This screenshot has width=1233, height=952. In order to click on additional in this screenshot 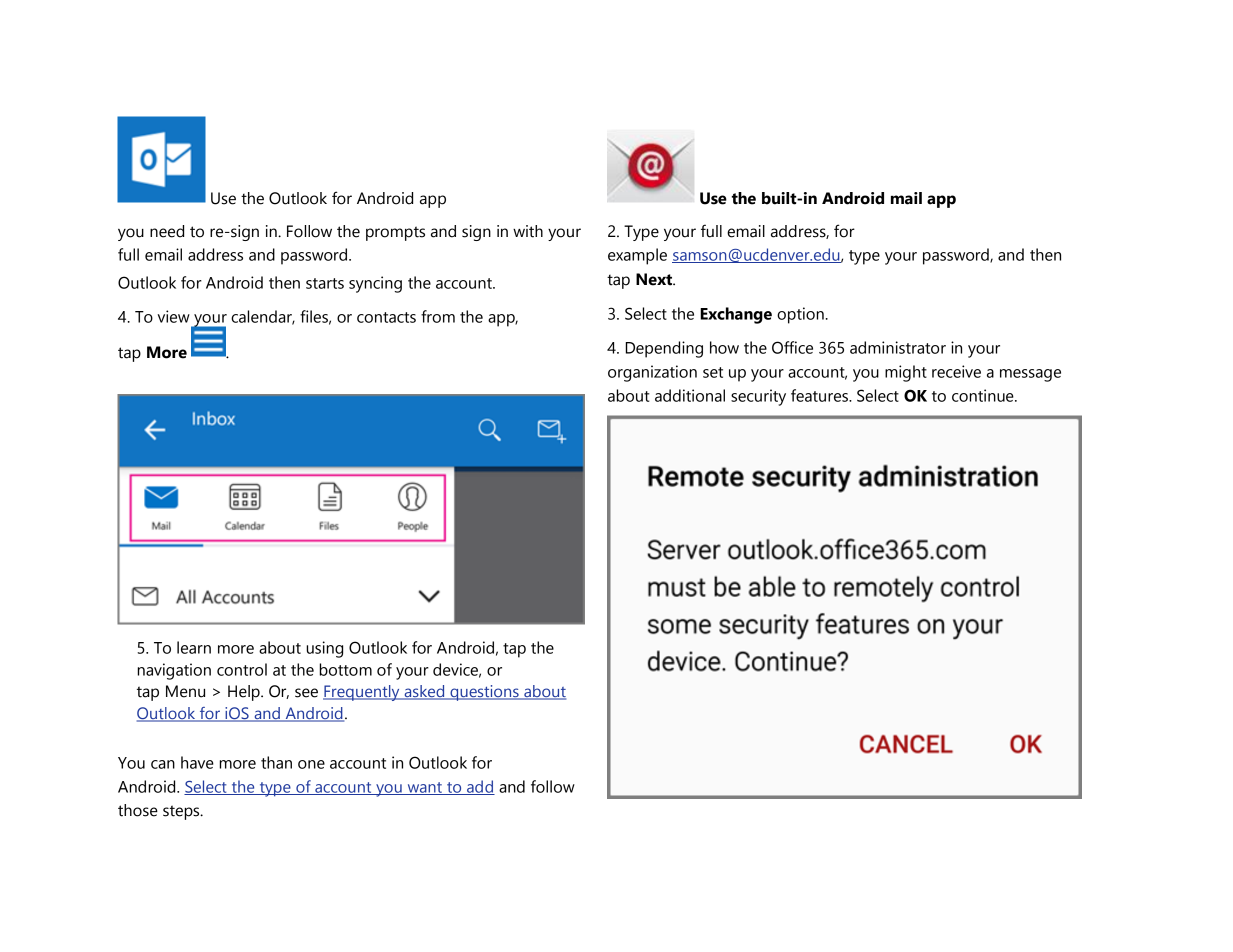, I will do `click(690, 395)`.
